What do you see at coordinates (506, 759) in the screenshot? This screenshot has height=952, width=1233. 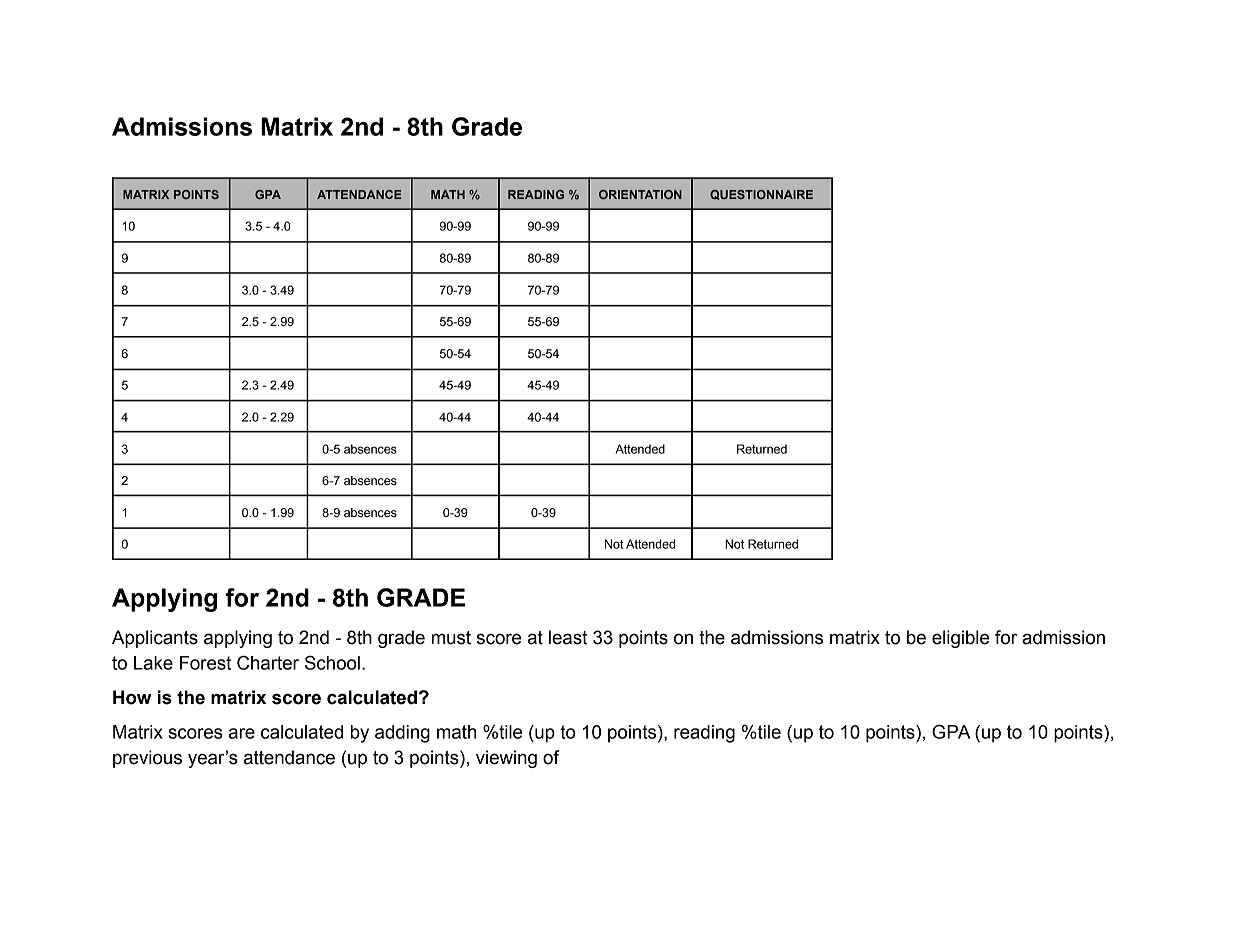 I see `viewing` at bounding box center [506, 759].
